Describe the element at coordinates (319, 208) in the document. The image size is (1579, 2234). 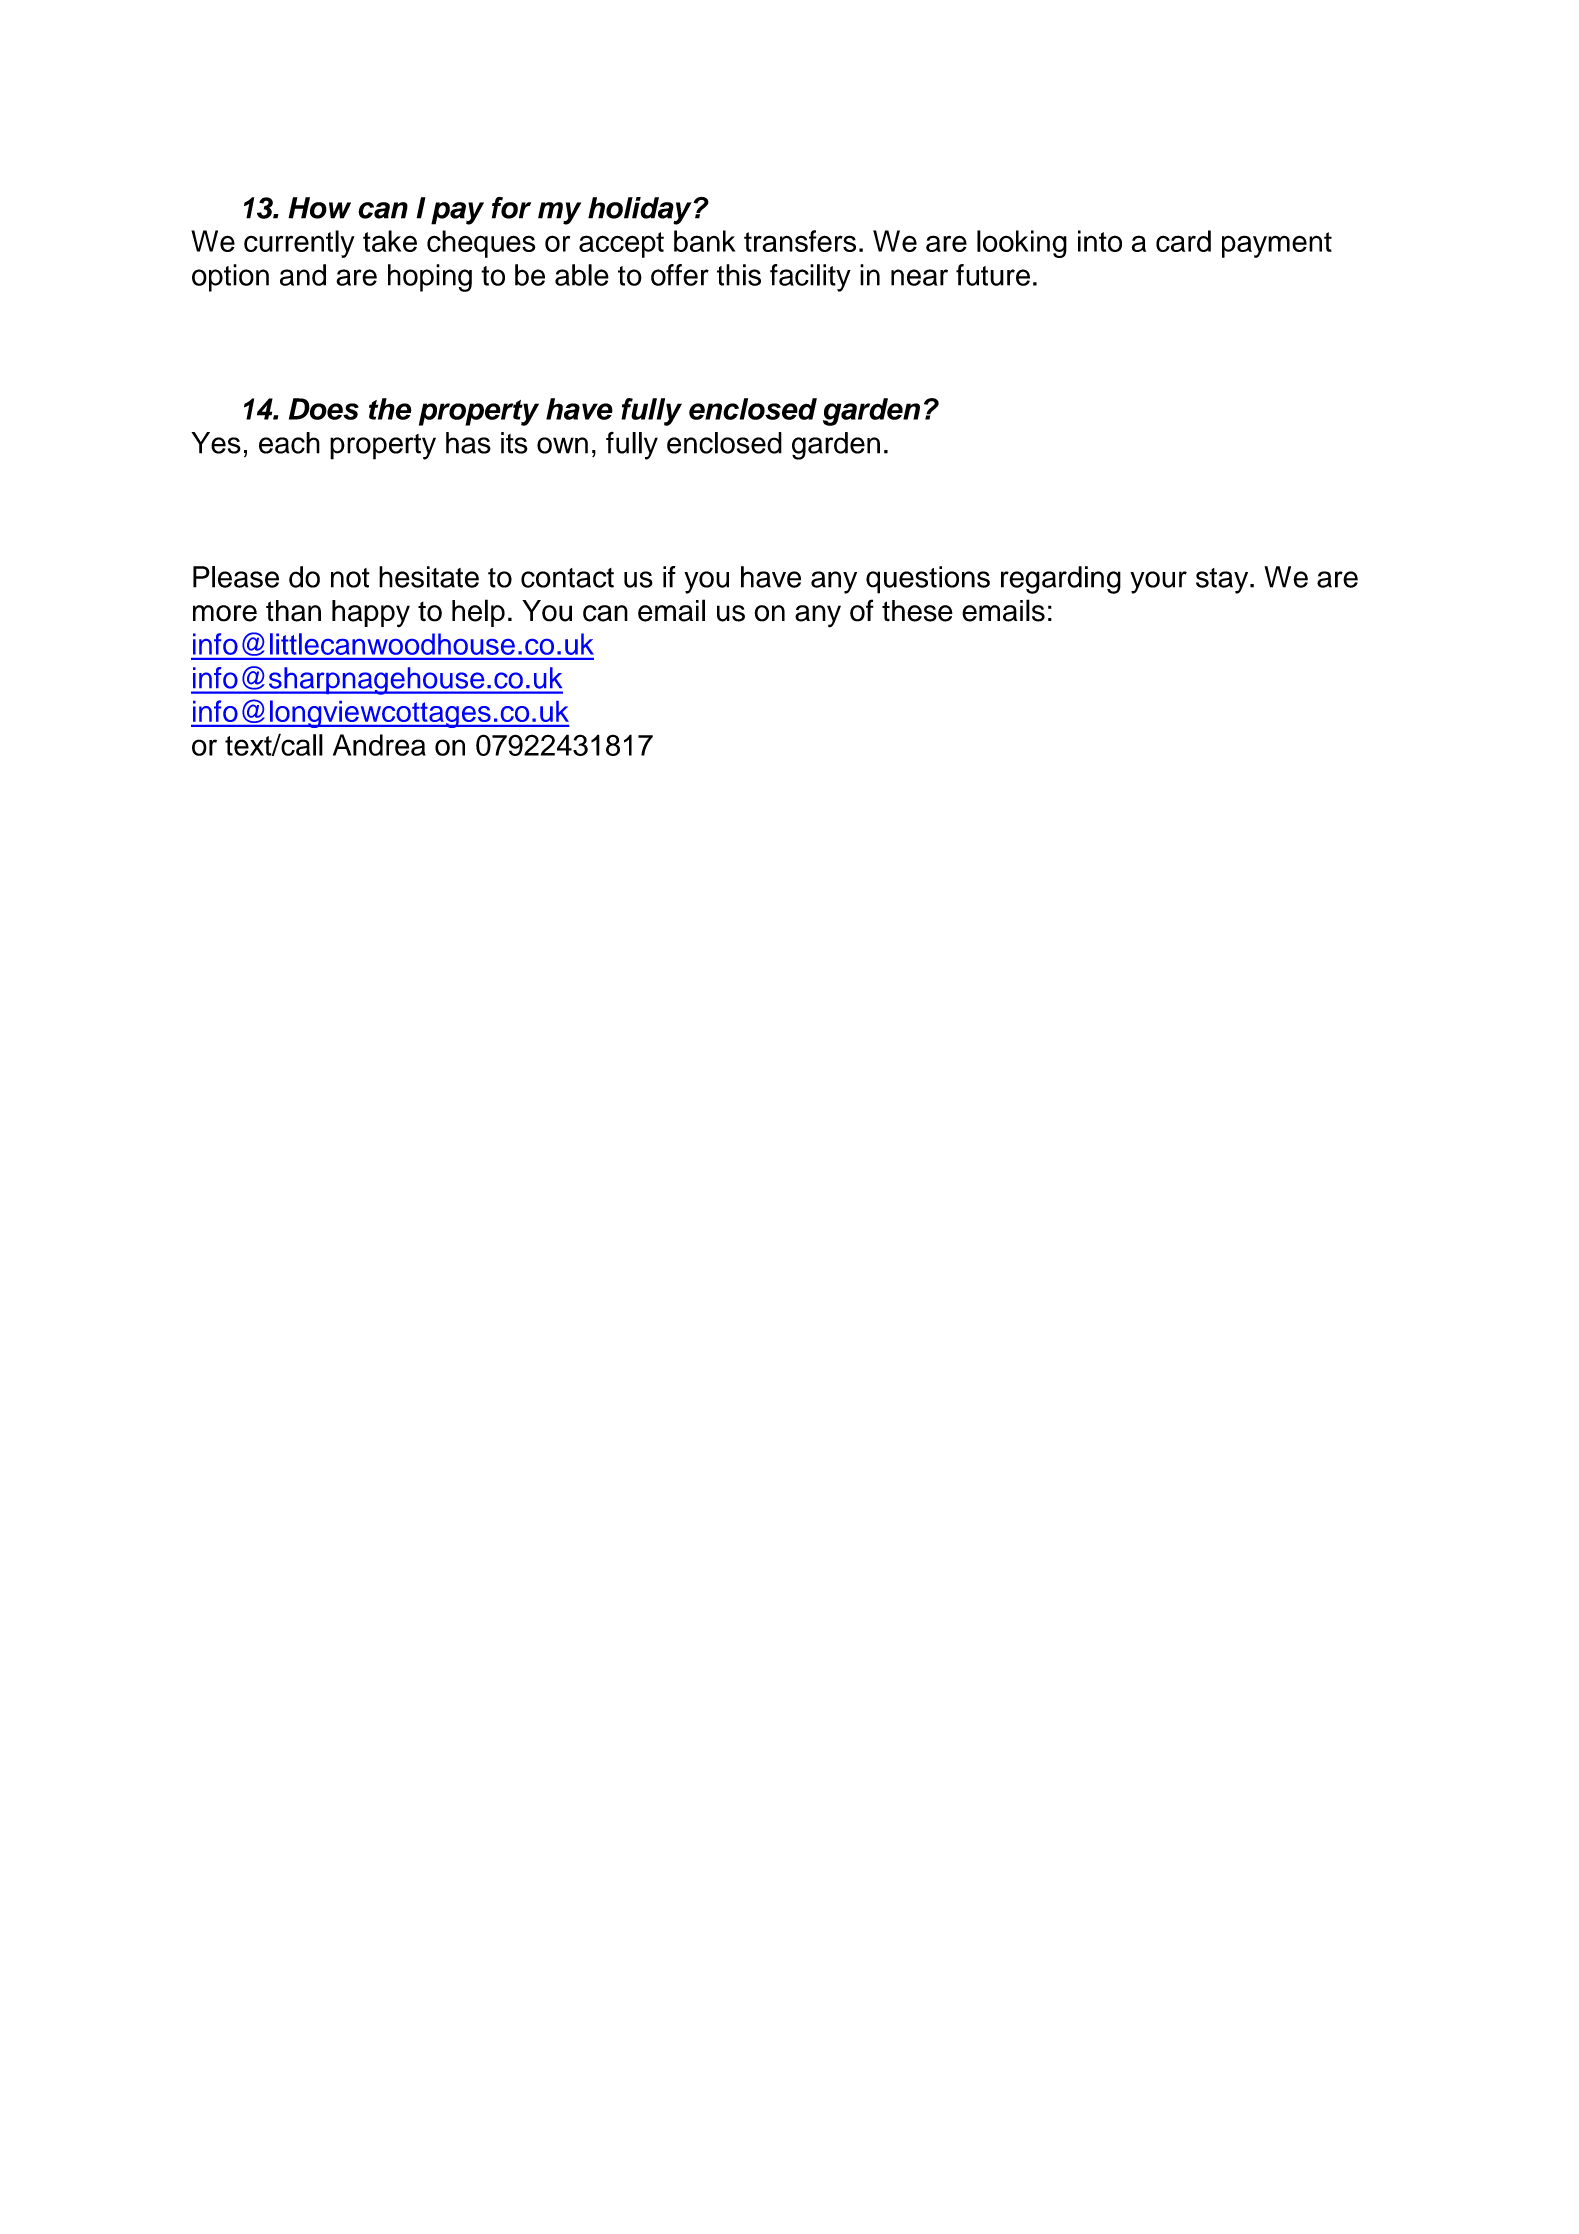
I see `How` at that location.
